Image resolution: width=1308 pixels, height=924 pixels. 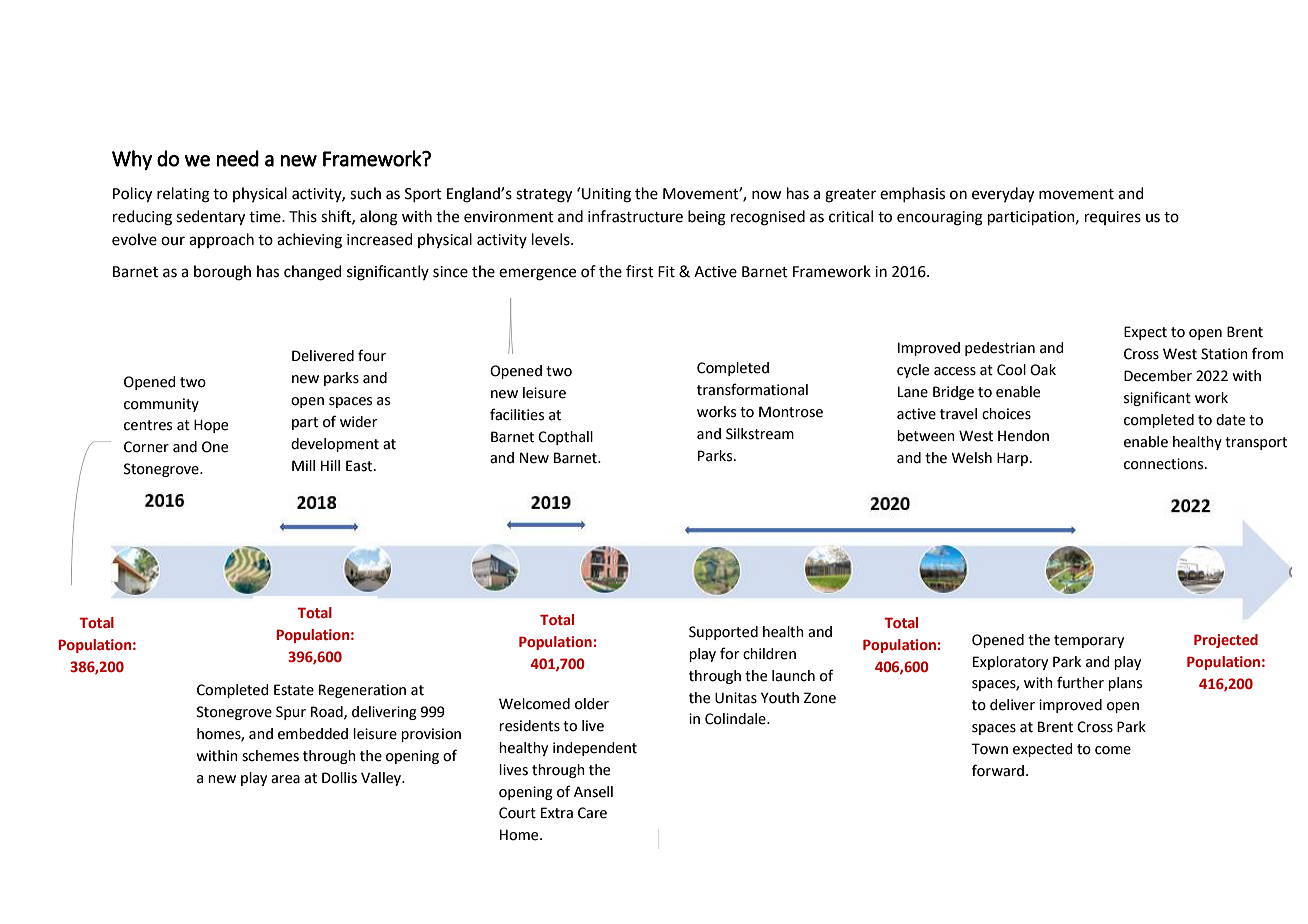 What do you see at coordinates (303, 465) in the image?
I see `Mill` at bounding box center [303, 465].
